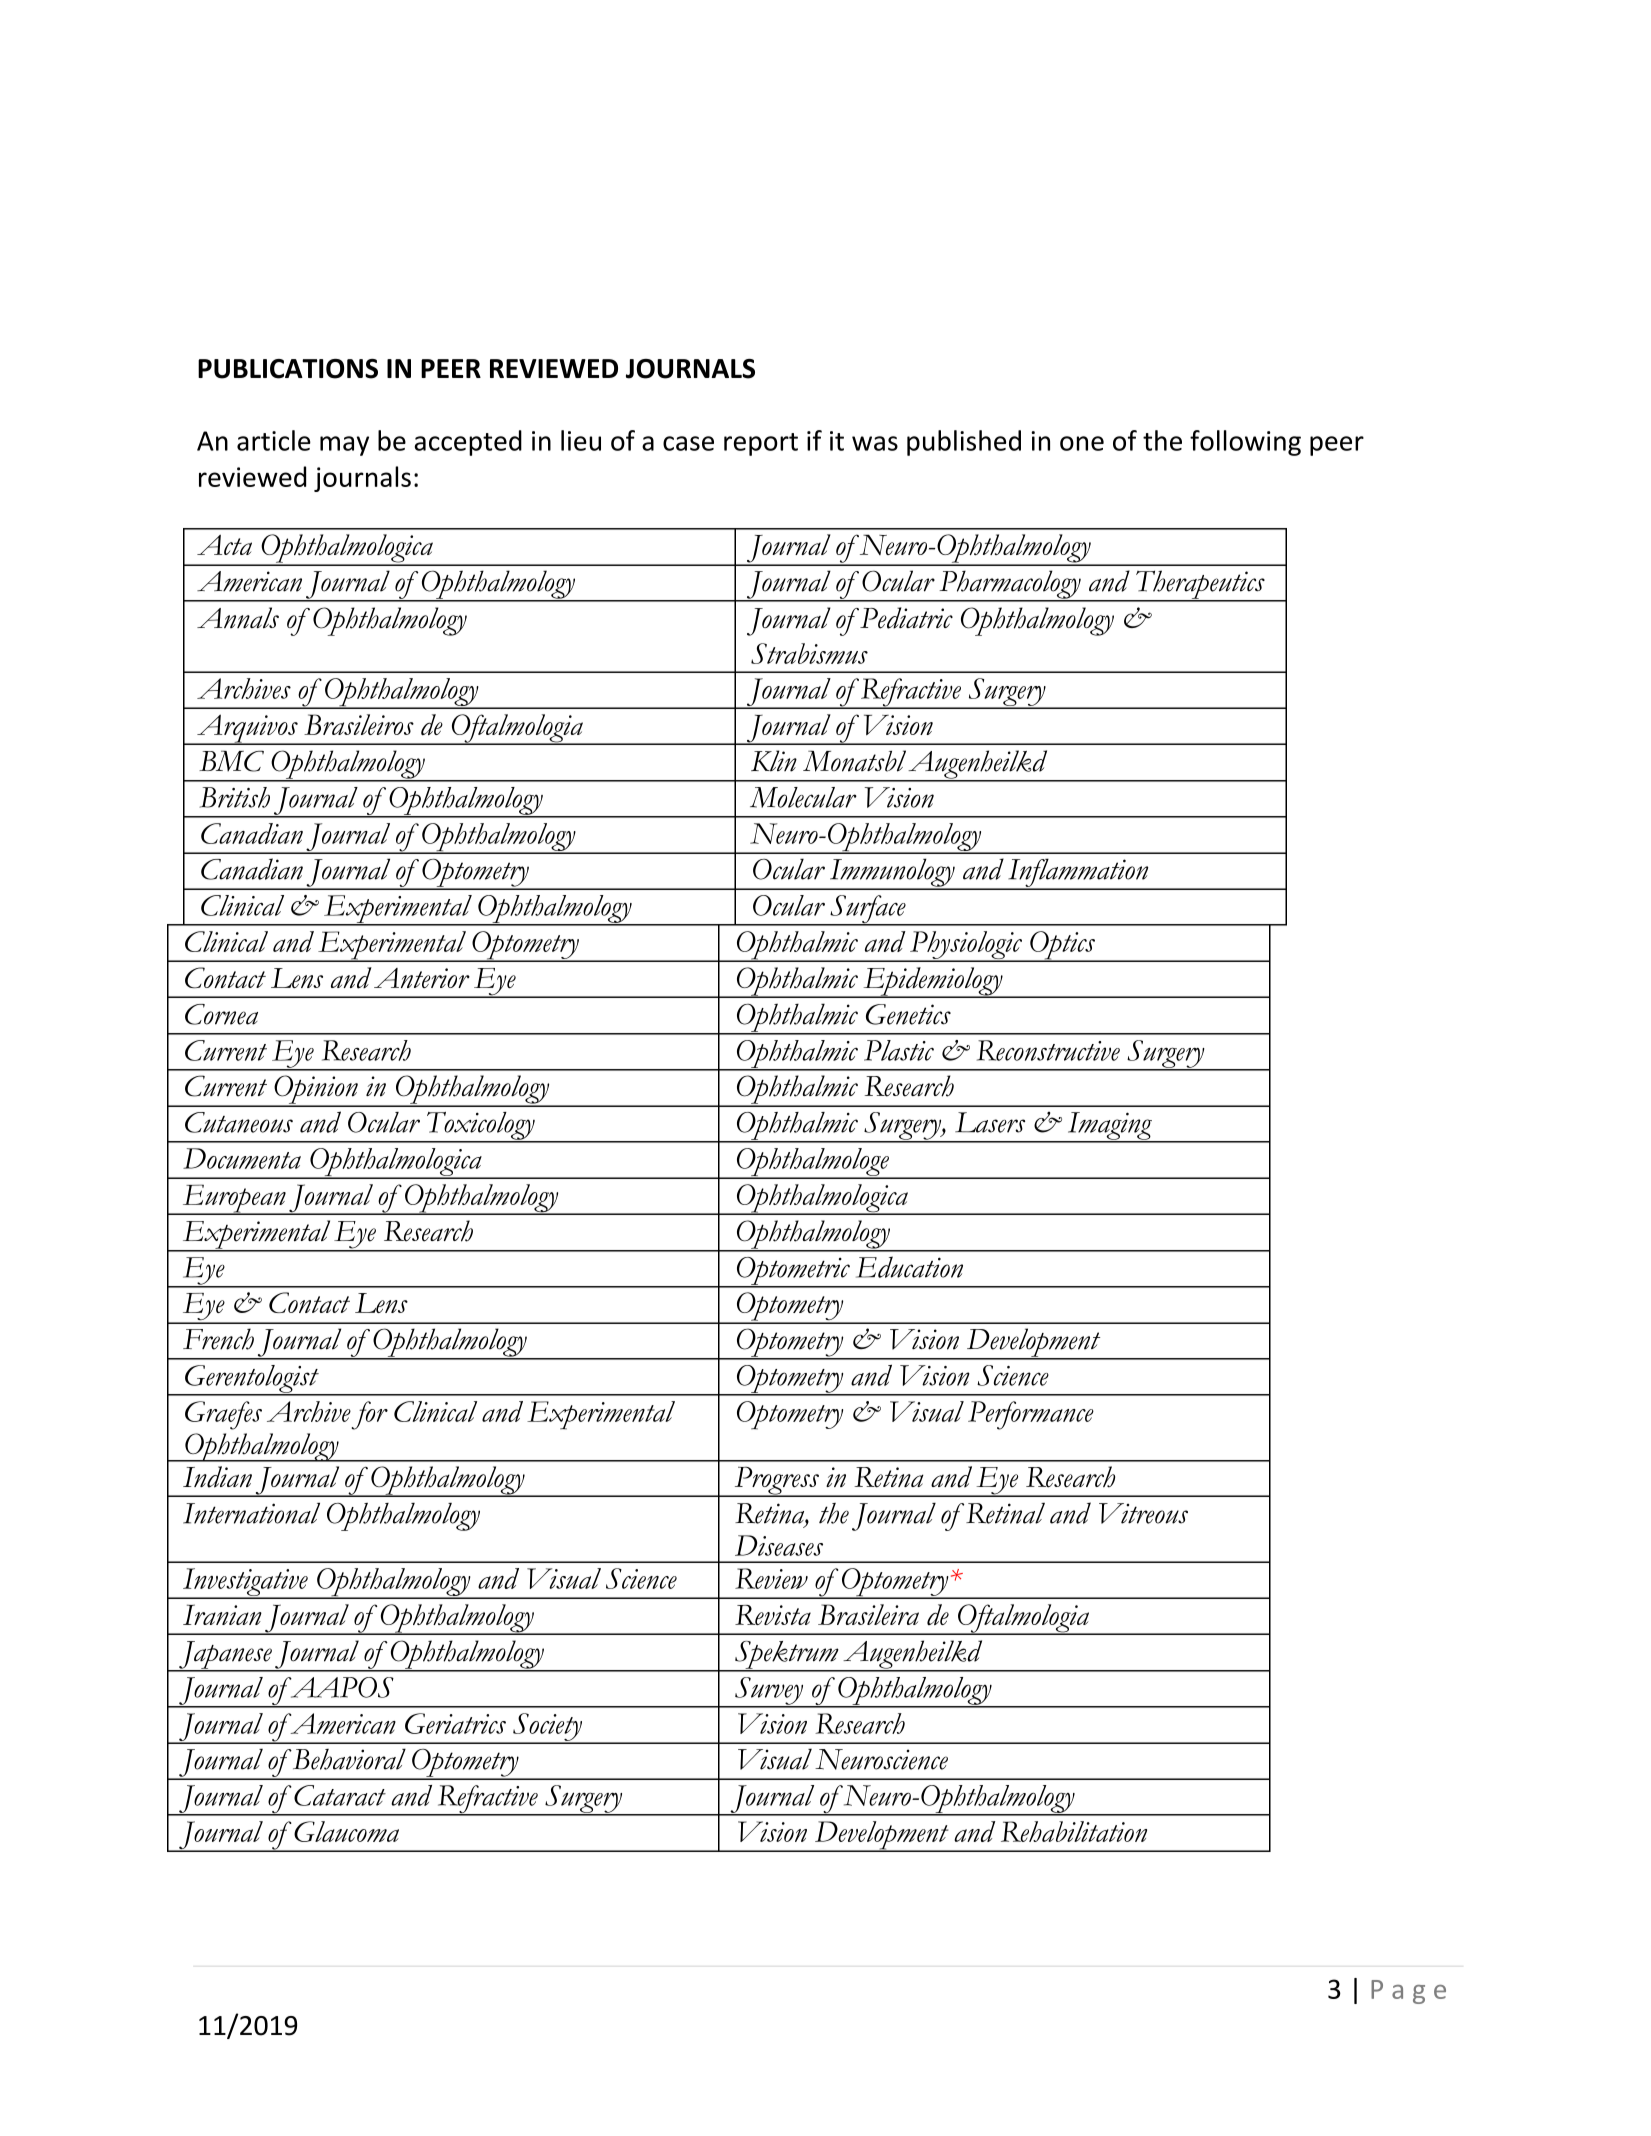 This screenshot has height=2136, width=1651. Describe the element at coordinates (234, 797) in the screenshot. I see `British` at that location.
